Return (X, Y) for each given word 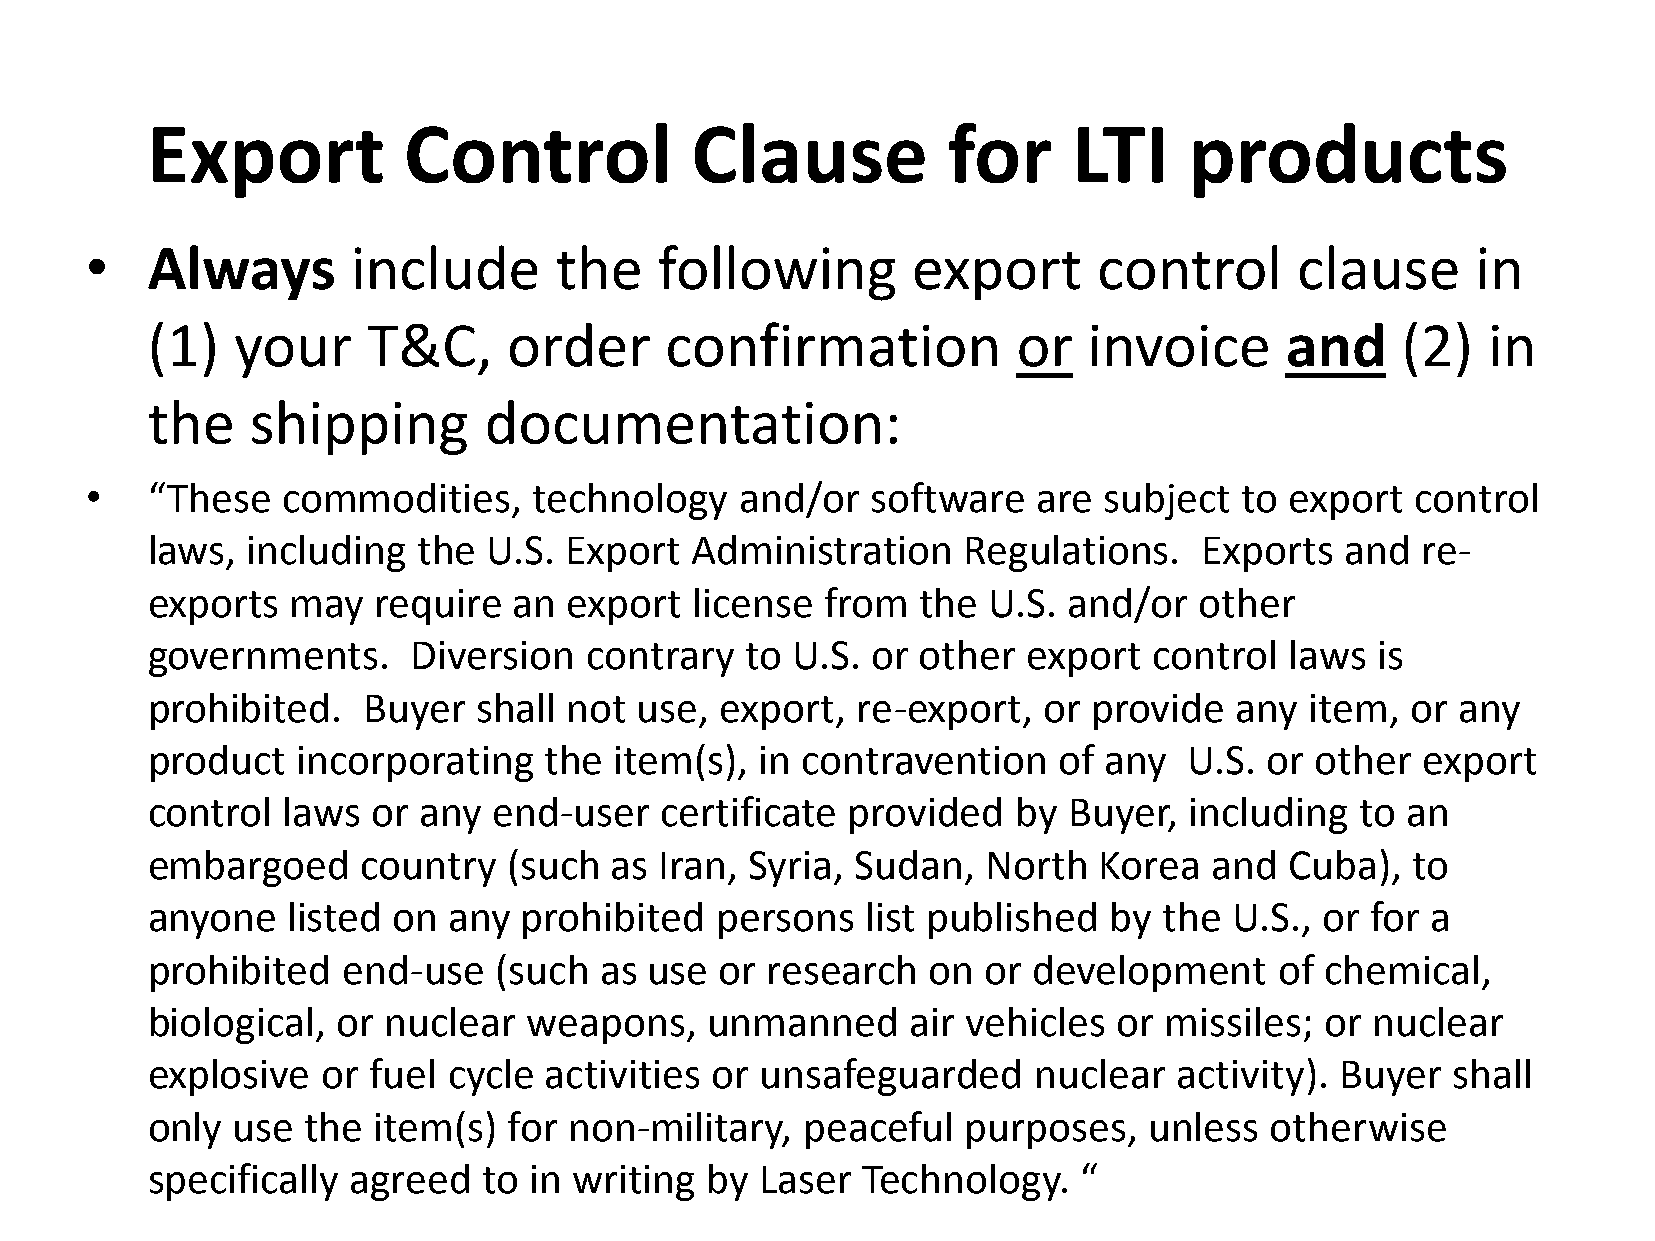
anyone (212, 924)
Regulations (1067, 553)
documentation (684, 422)
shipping (359, 427)
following (777, 273)
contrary (661, 660)
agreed (410, 1182)
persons (786, 924)
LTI (1120, 155)
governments (263, 660)
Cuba (1332, 865)
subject (1167, 501)
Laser (807, 1180)
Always (241, 272)
